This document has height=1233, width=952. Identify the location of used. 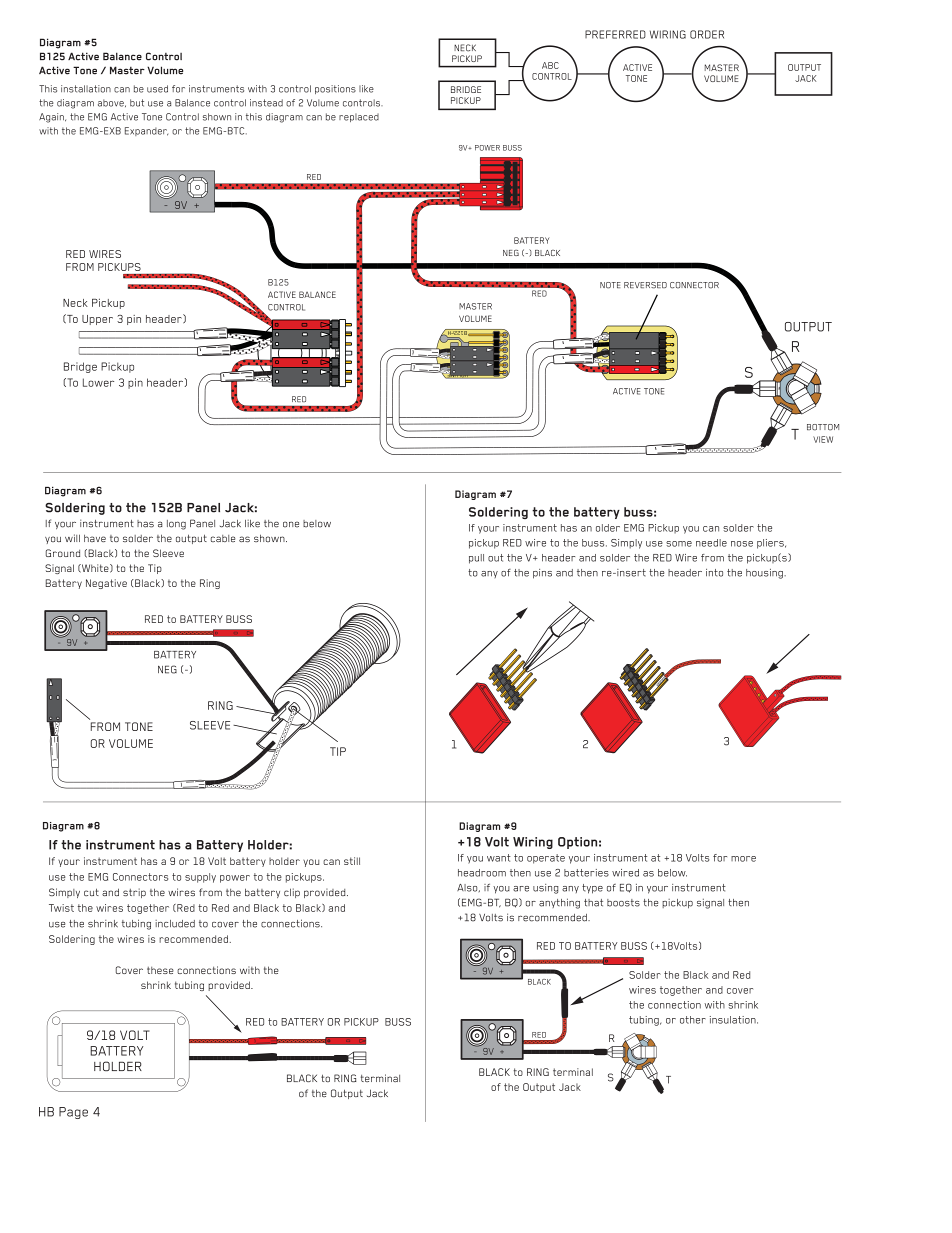
(157, 89).
